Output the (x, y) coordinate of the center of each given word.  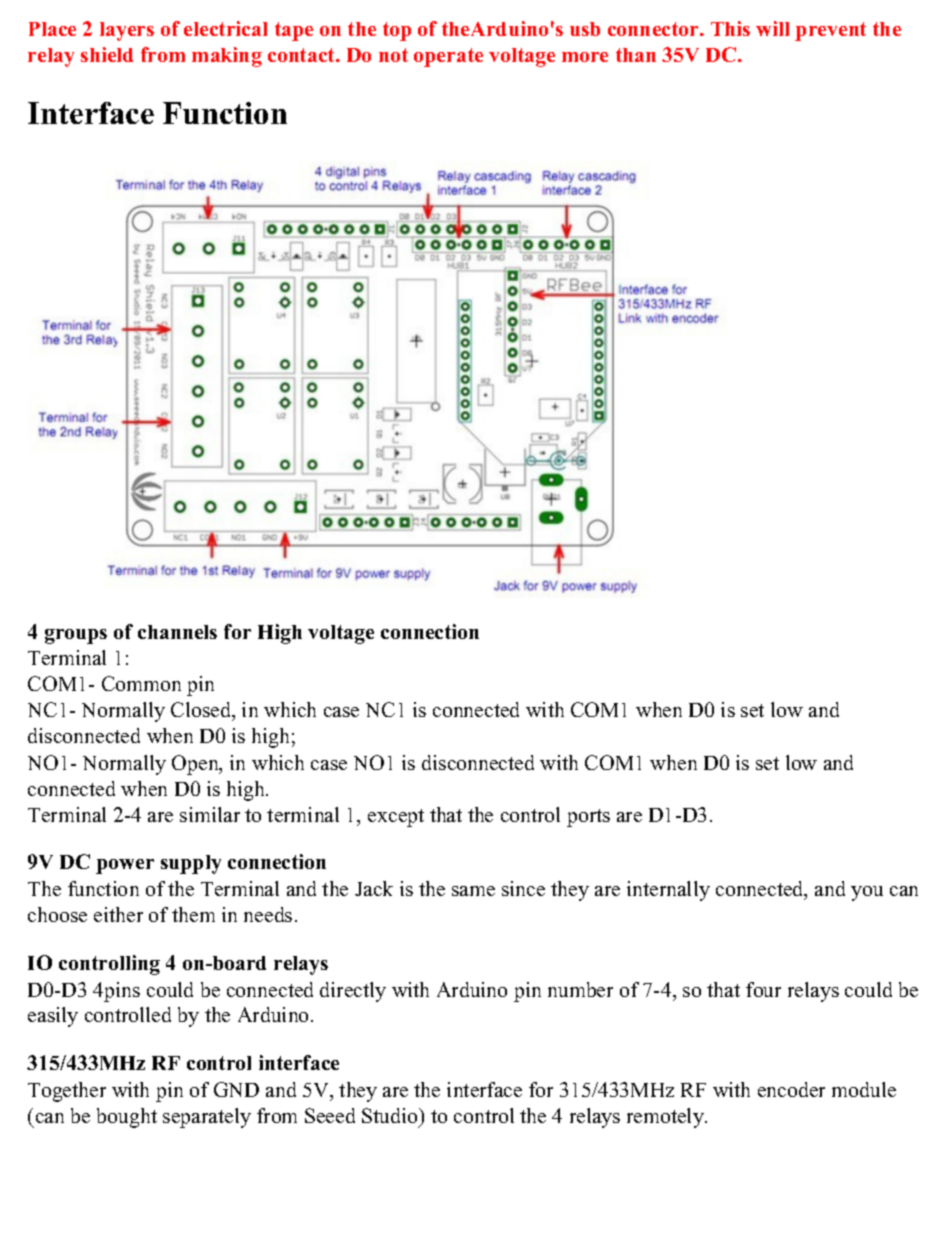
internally (668, 891)
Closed (202, 711)
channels (177, 632)
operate (448, 57)
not (393, 55)
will (772, 28)
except (396, 818)
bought (127, 1118)
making (227, 57)
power (125, 866)
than (636, 55)
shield (107, 54)
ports (588, 818)
